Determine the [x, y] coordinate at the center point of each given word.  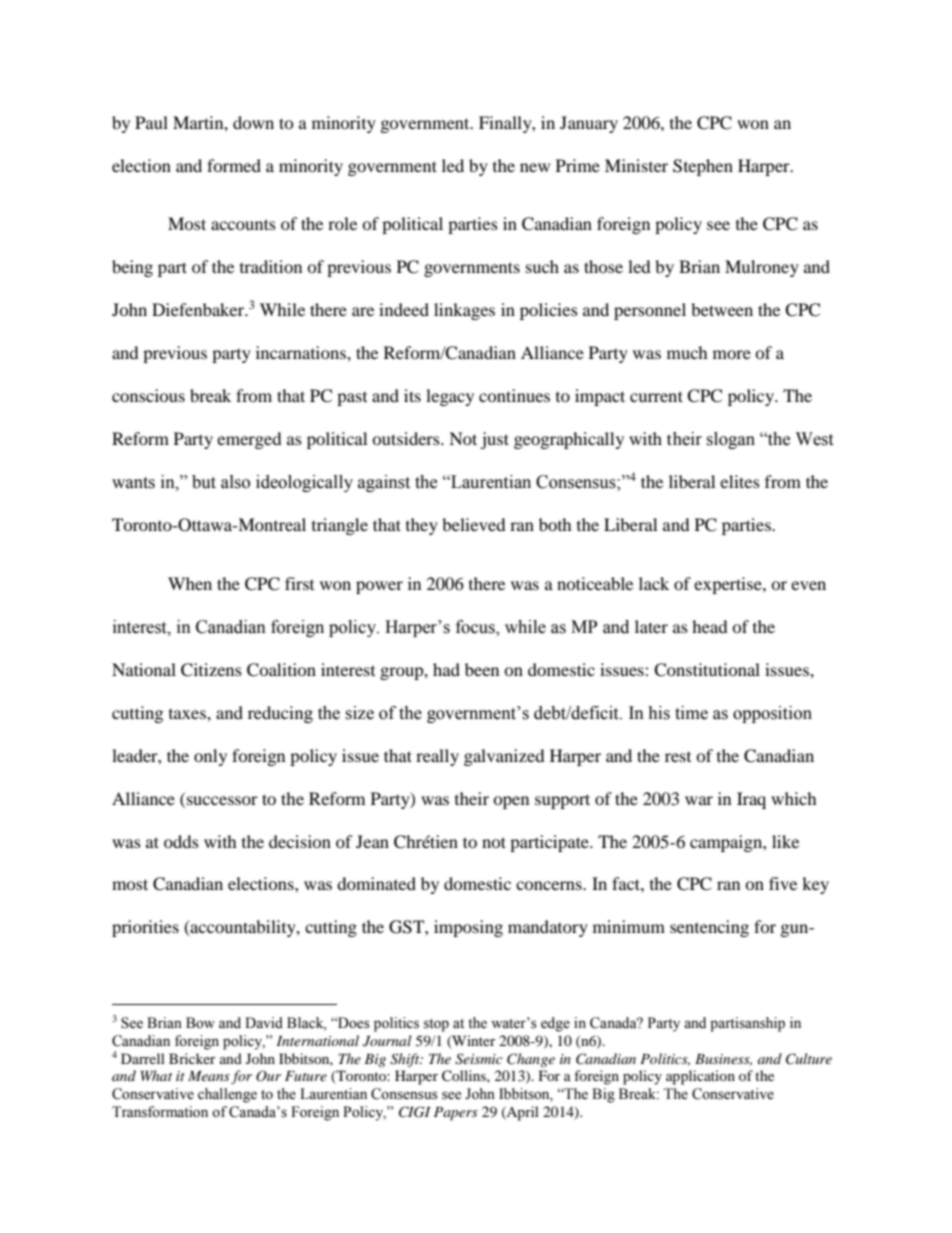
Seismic [479, 1059]
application [700, 1077]
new [535, 167]
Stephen [703, 167]
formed [234, 165]
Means [209, 1076]
